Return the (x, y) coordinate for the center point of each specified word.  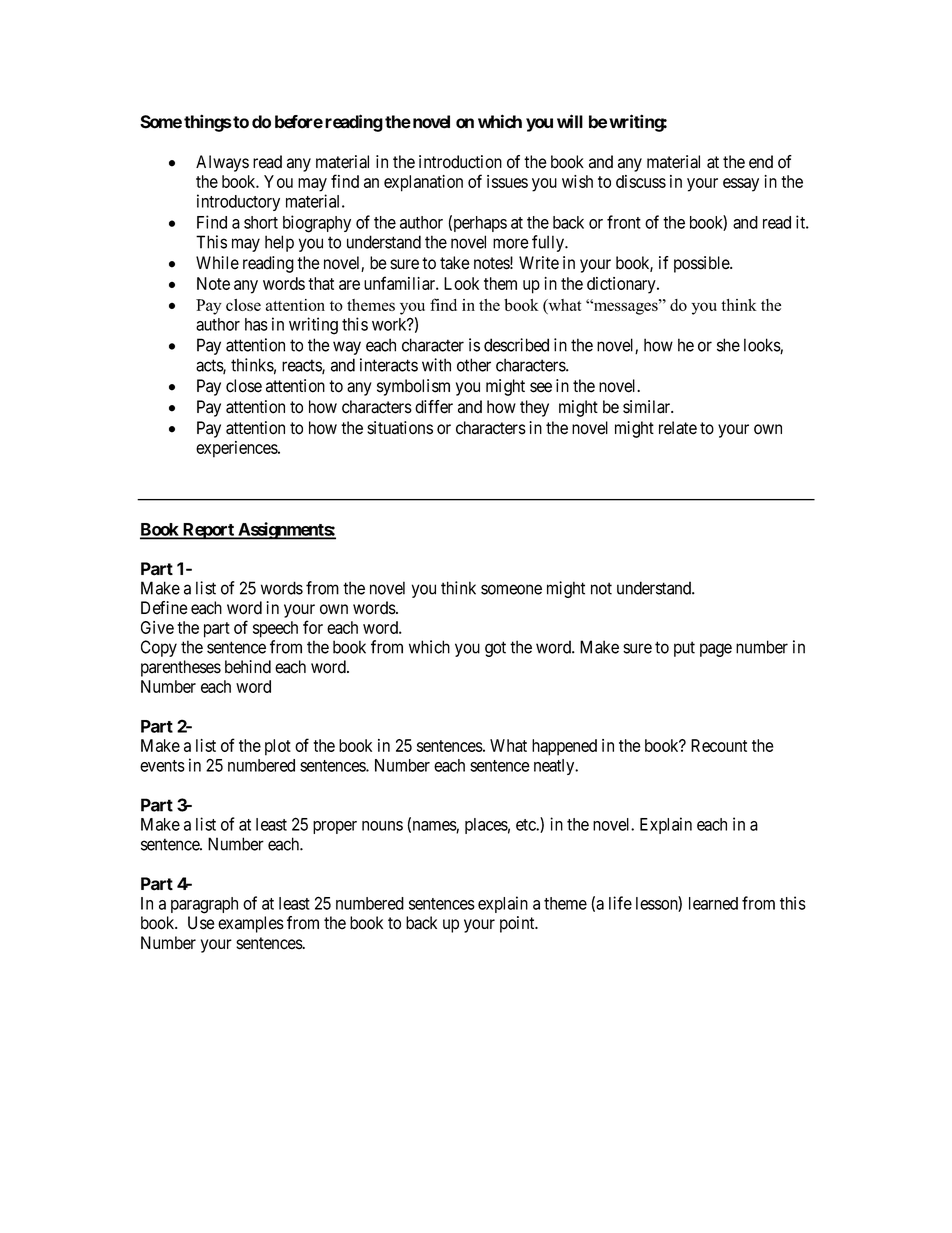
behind (248, 667)
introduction (460, 162)
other (474, 365)
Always (222, 163)
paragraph (204, 905)
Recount (719, 745)
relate (678, 428)
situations (400, 428)
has (256, 324)
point (518, 924)
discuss (641, 181)
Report (208, 531)
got (495, 649)
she (728, 345)
